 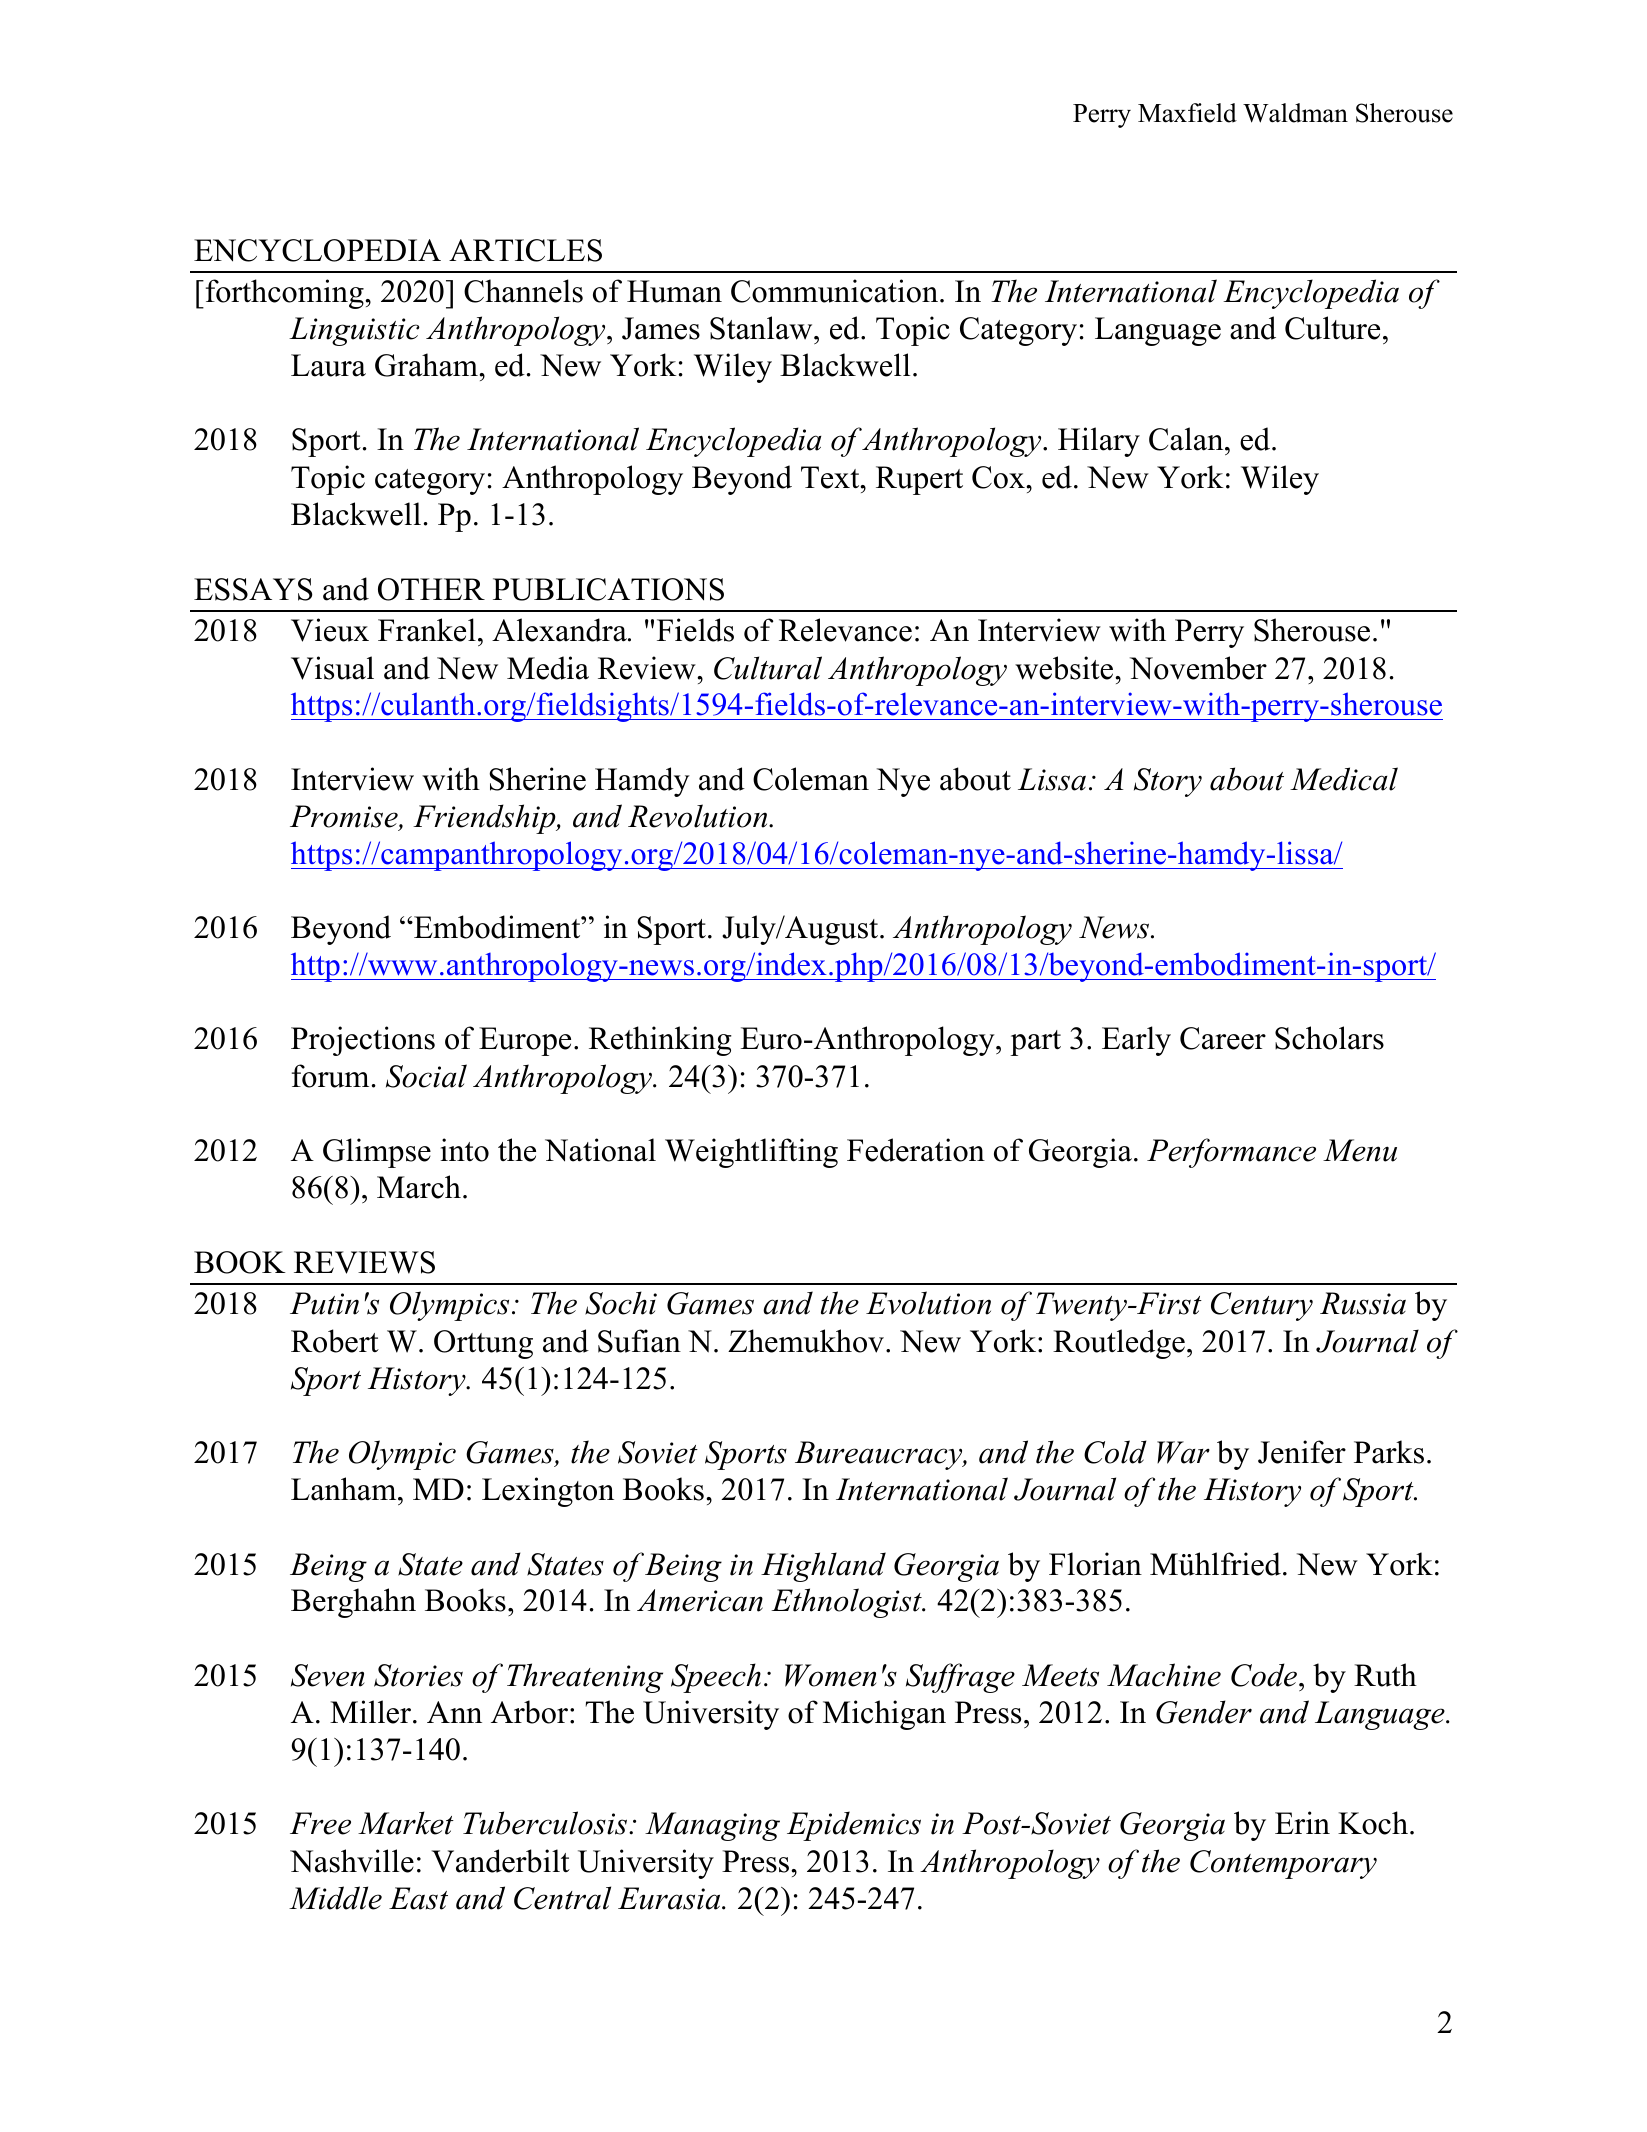 I want to click on Career, so click(x=1223, y=1038).
